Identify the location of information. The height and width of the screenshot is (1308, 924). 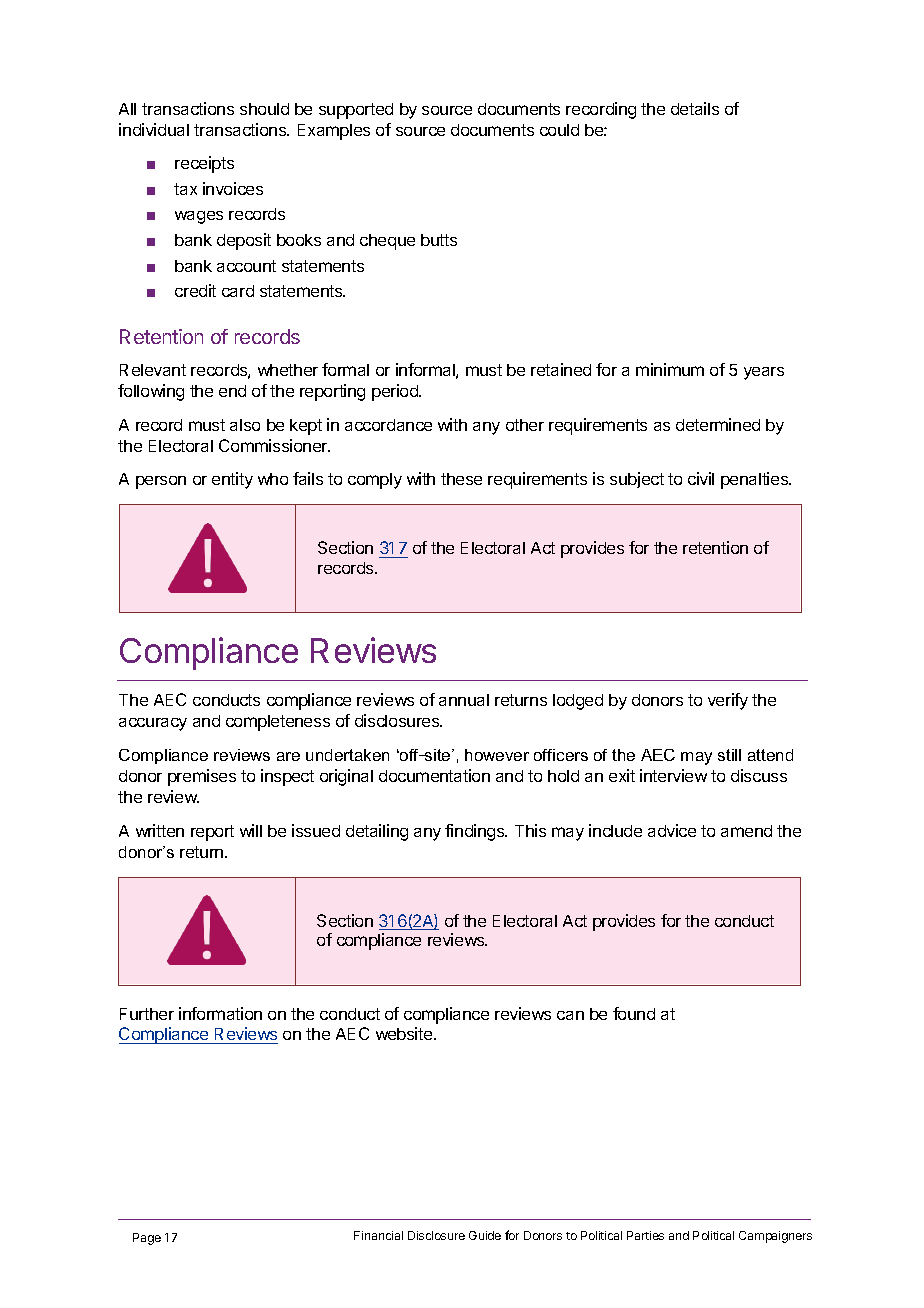
(220, 1013).
